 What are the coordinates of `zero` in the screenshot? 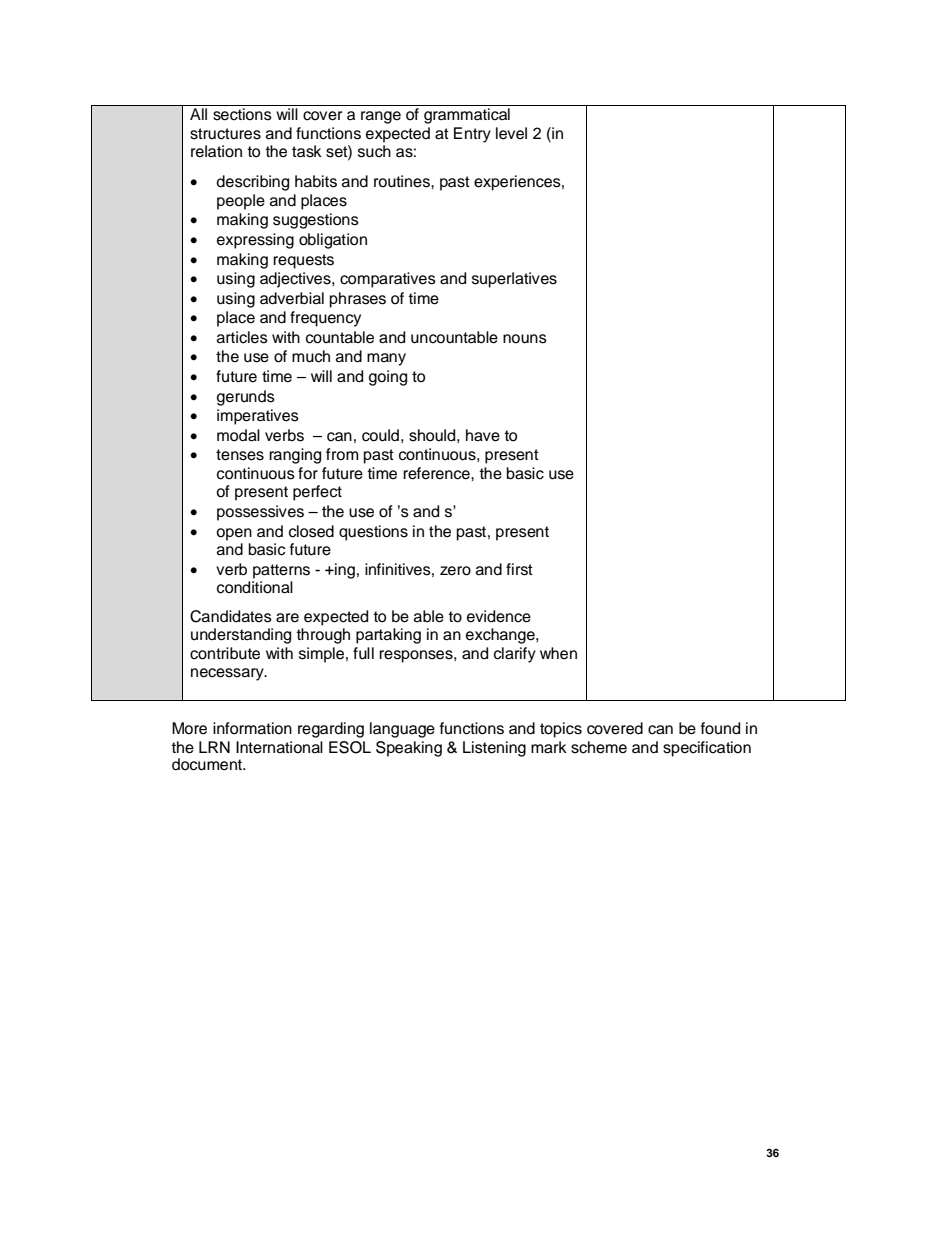 It's located at (455, 571).
